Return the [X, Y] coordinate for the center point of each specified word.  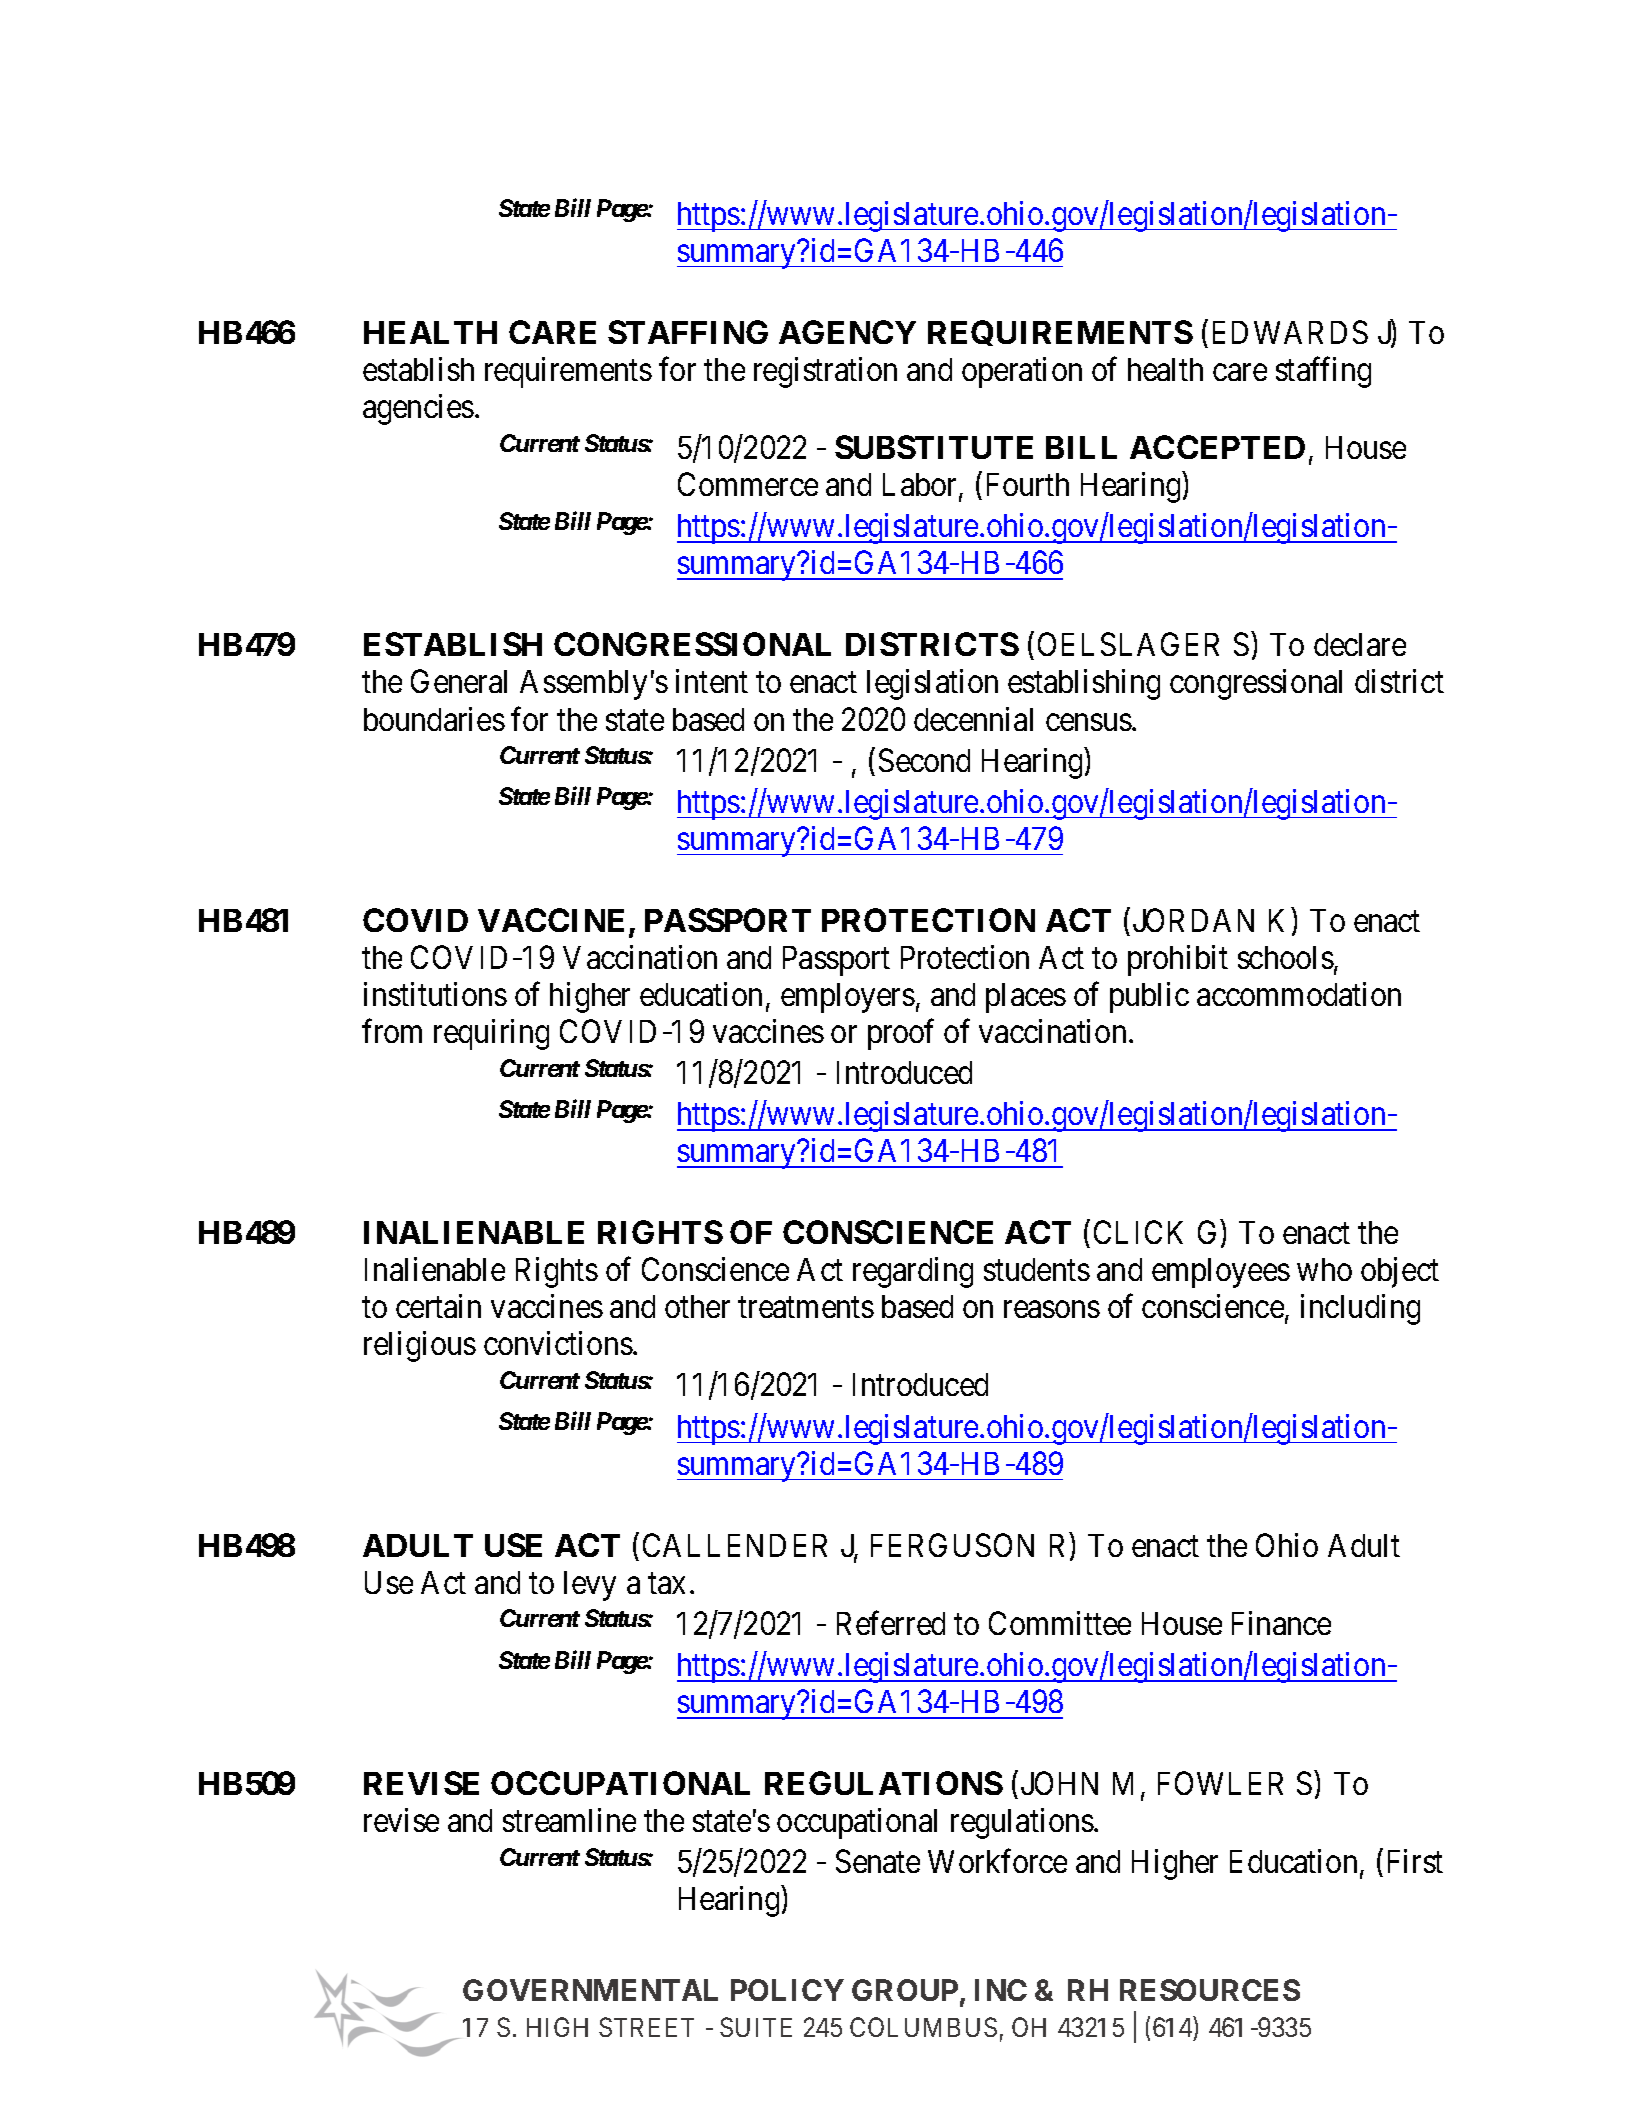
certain [438, 1306]
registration [825, 372]
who [1324, 1269]
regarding [913, 1272]
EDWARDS [1290, 332]
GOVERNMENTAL [590, 1990]
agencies [418, 409]
